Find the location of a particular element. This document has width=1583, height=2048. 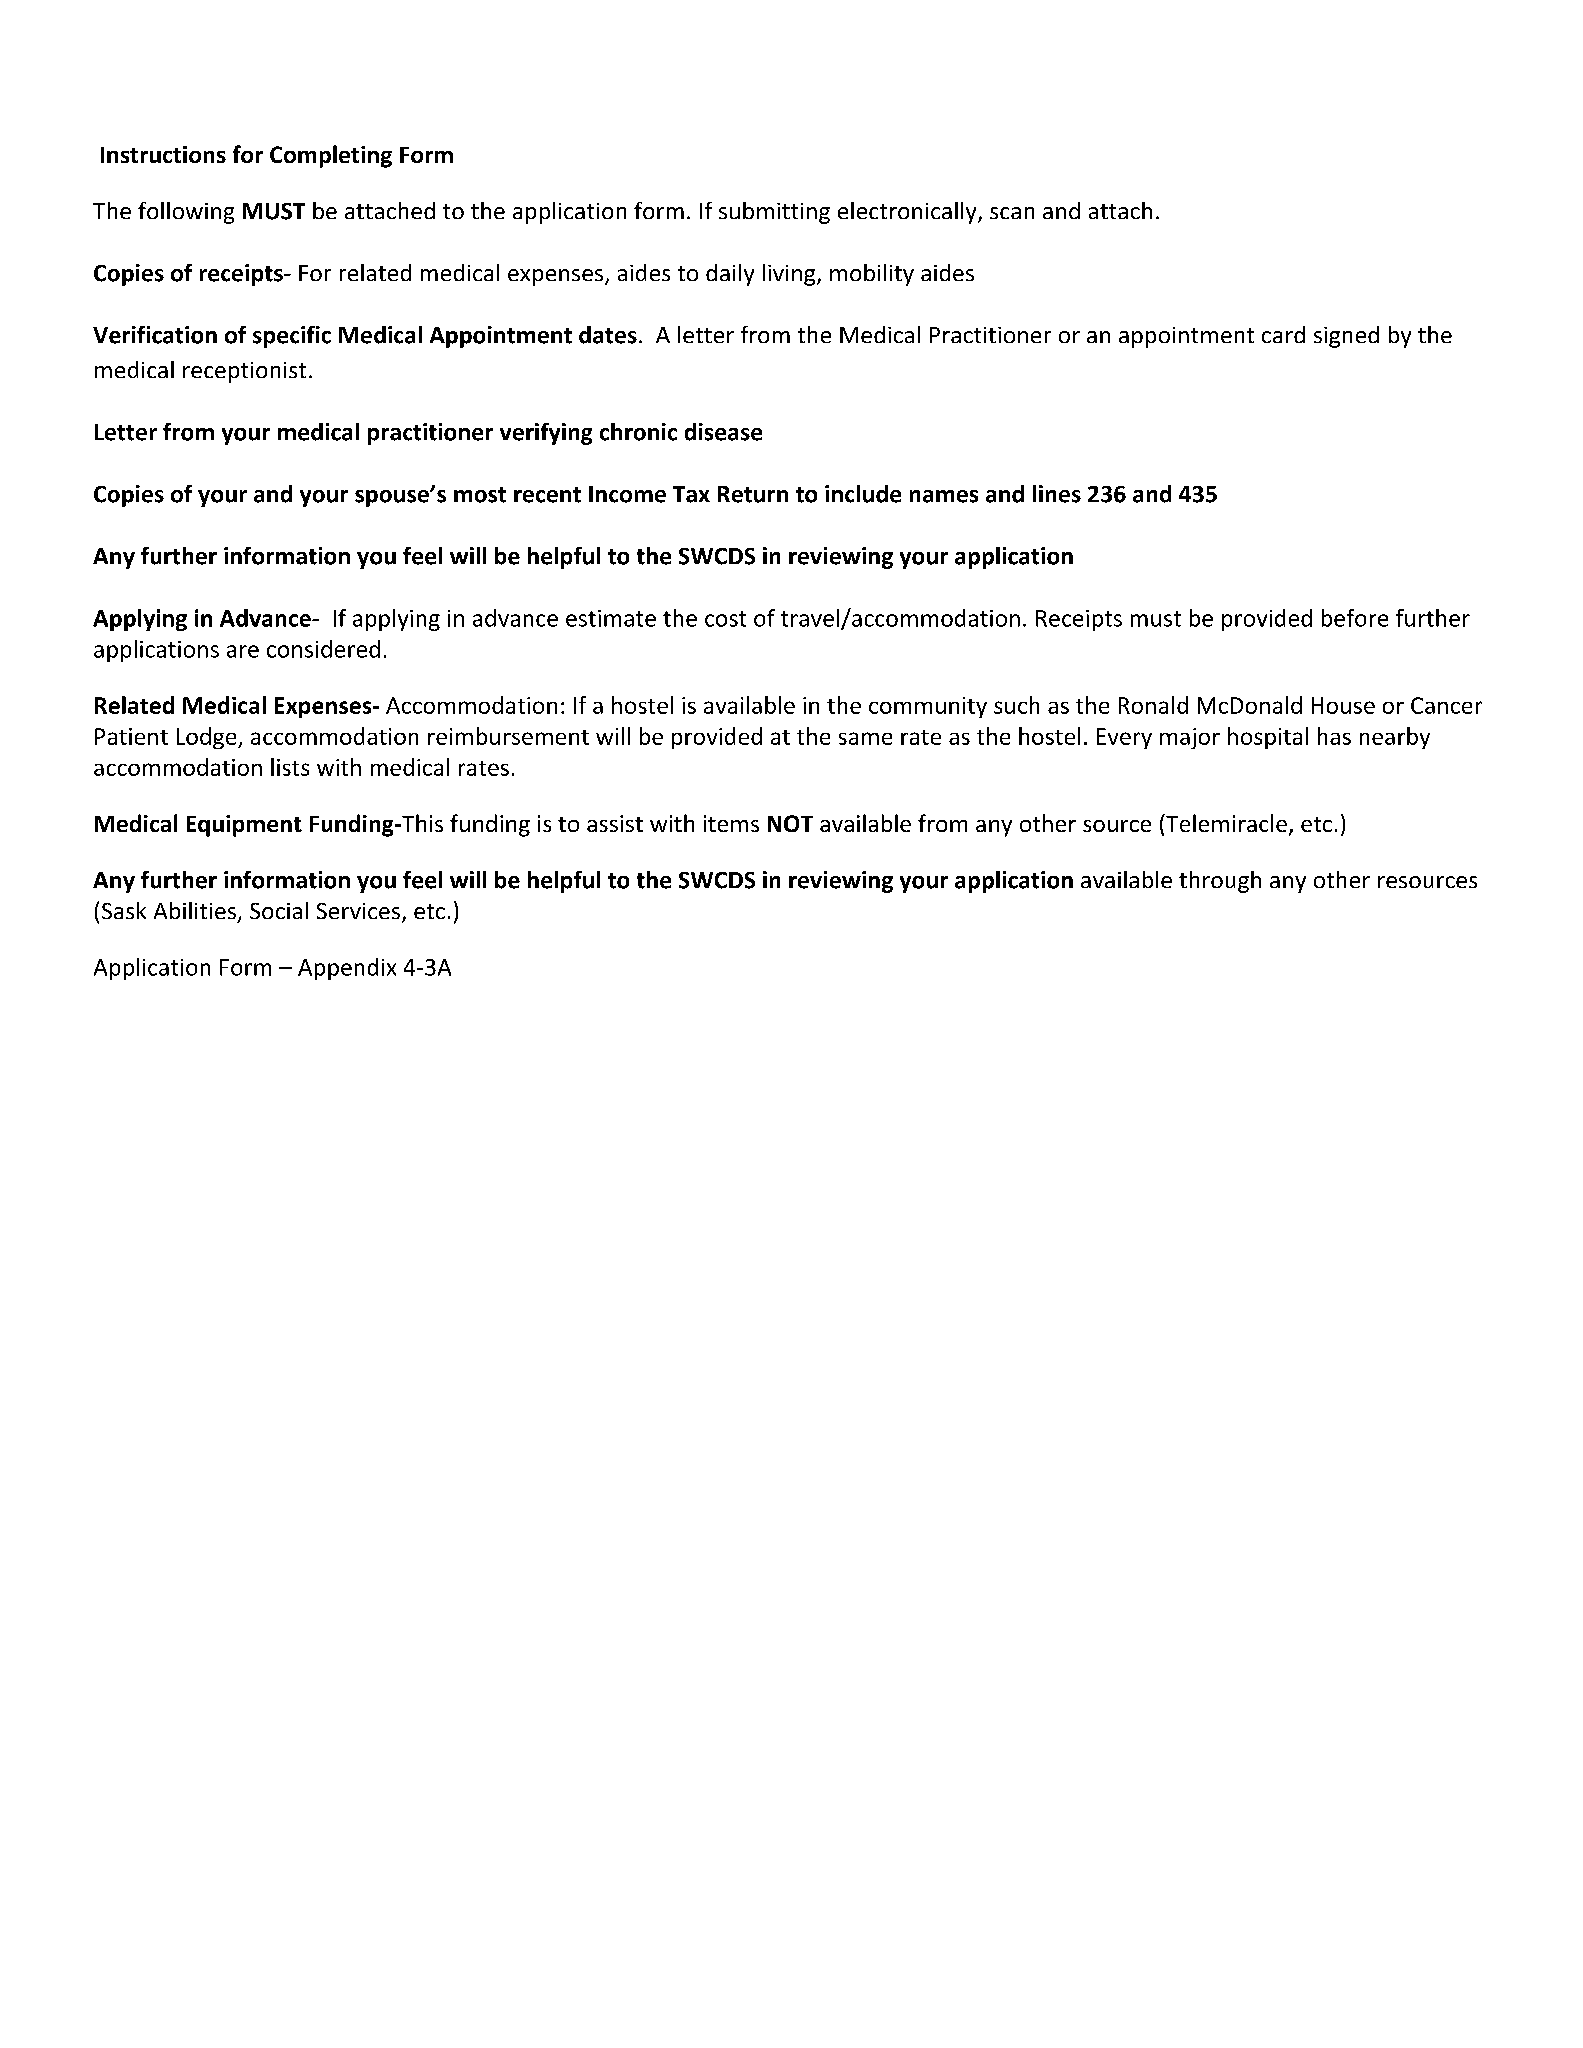

submitting is located at coordinates (774, 213).
